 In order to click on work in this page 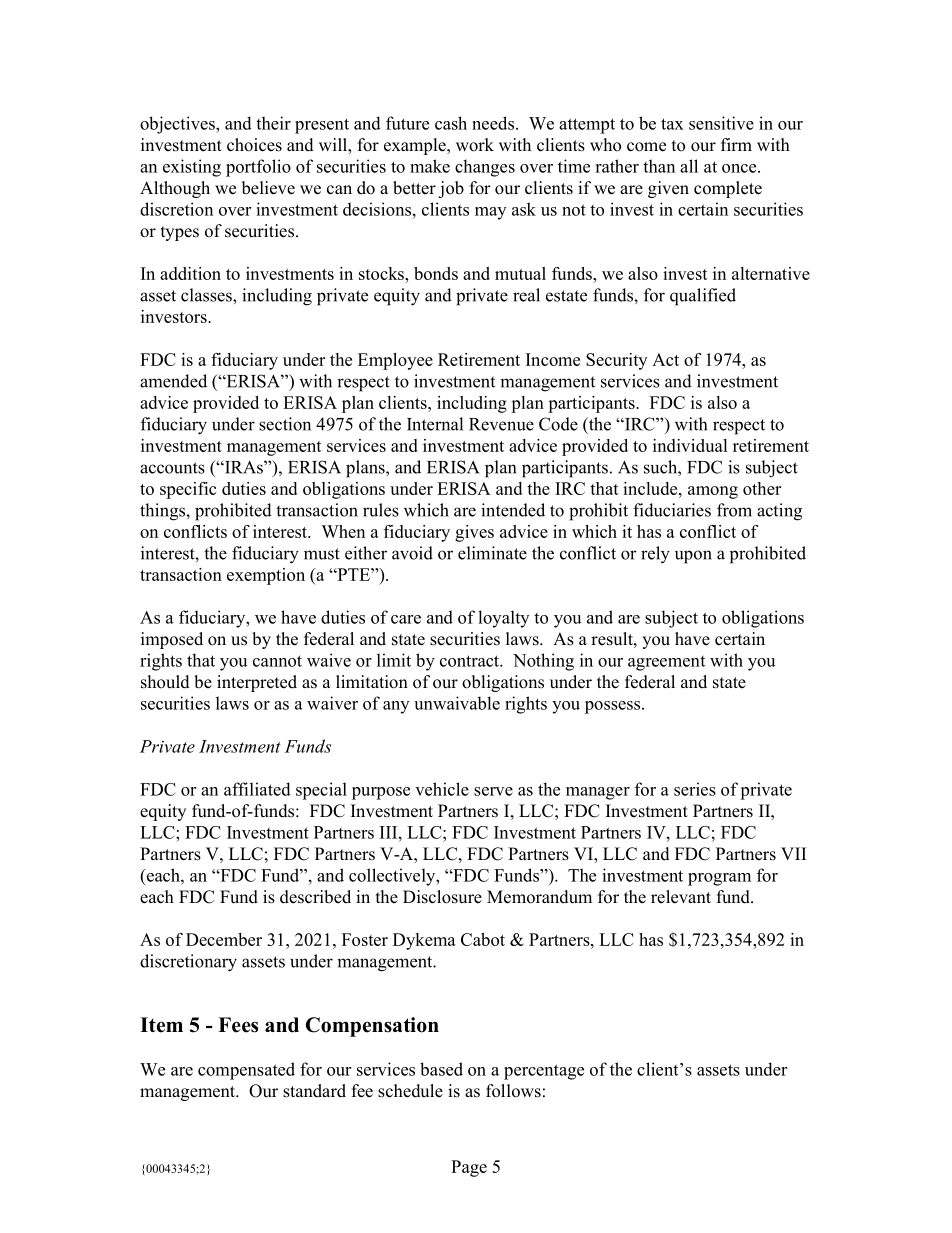, I will do `click(475, 145)`.
